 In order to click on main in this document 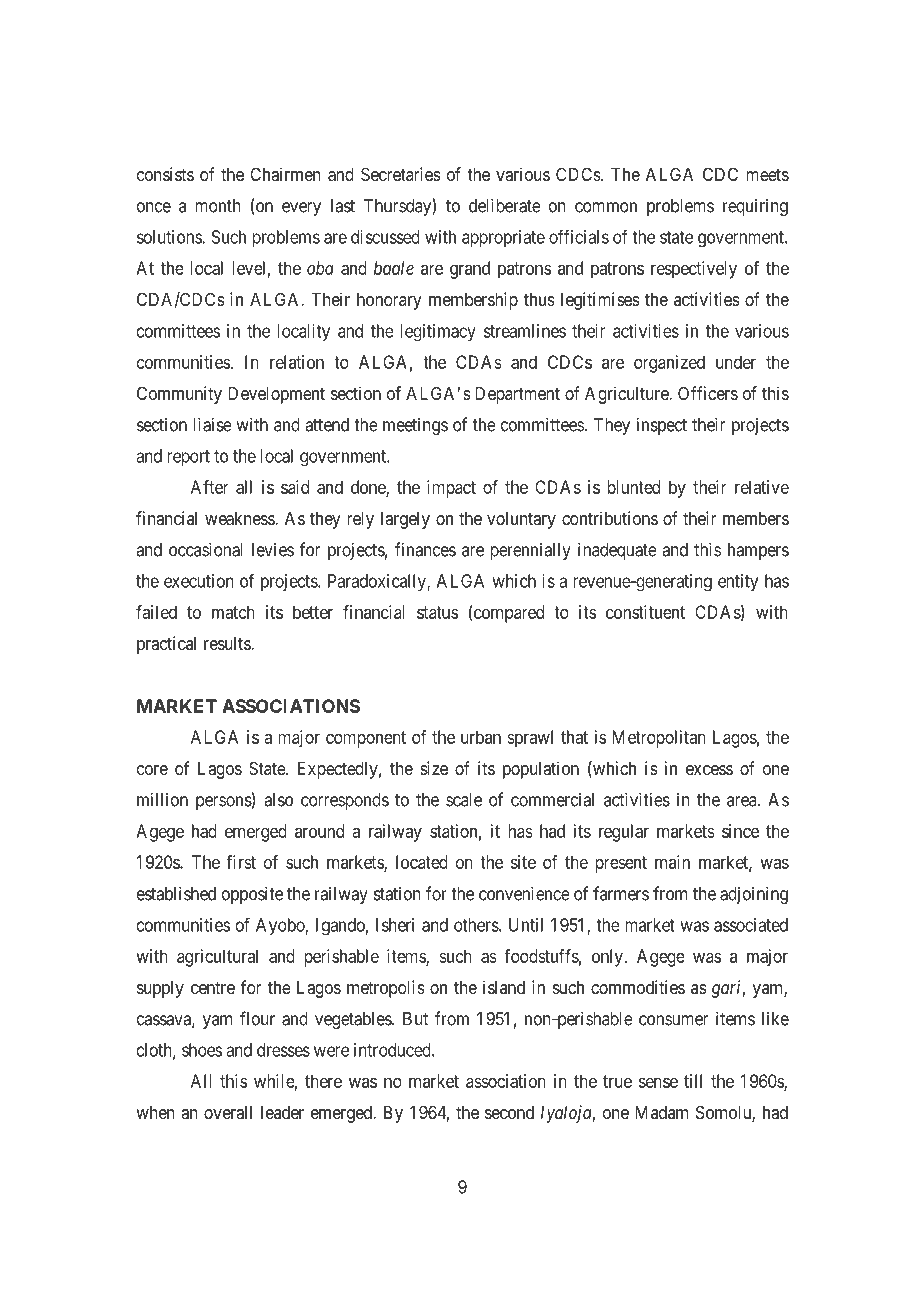, I will do `click(672, 862)`.
